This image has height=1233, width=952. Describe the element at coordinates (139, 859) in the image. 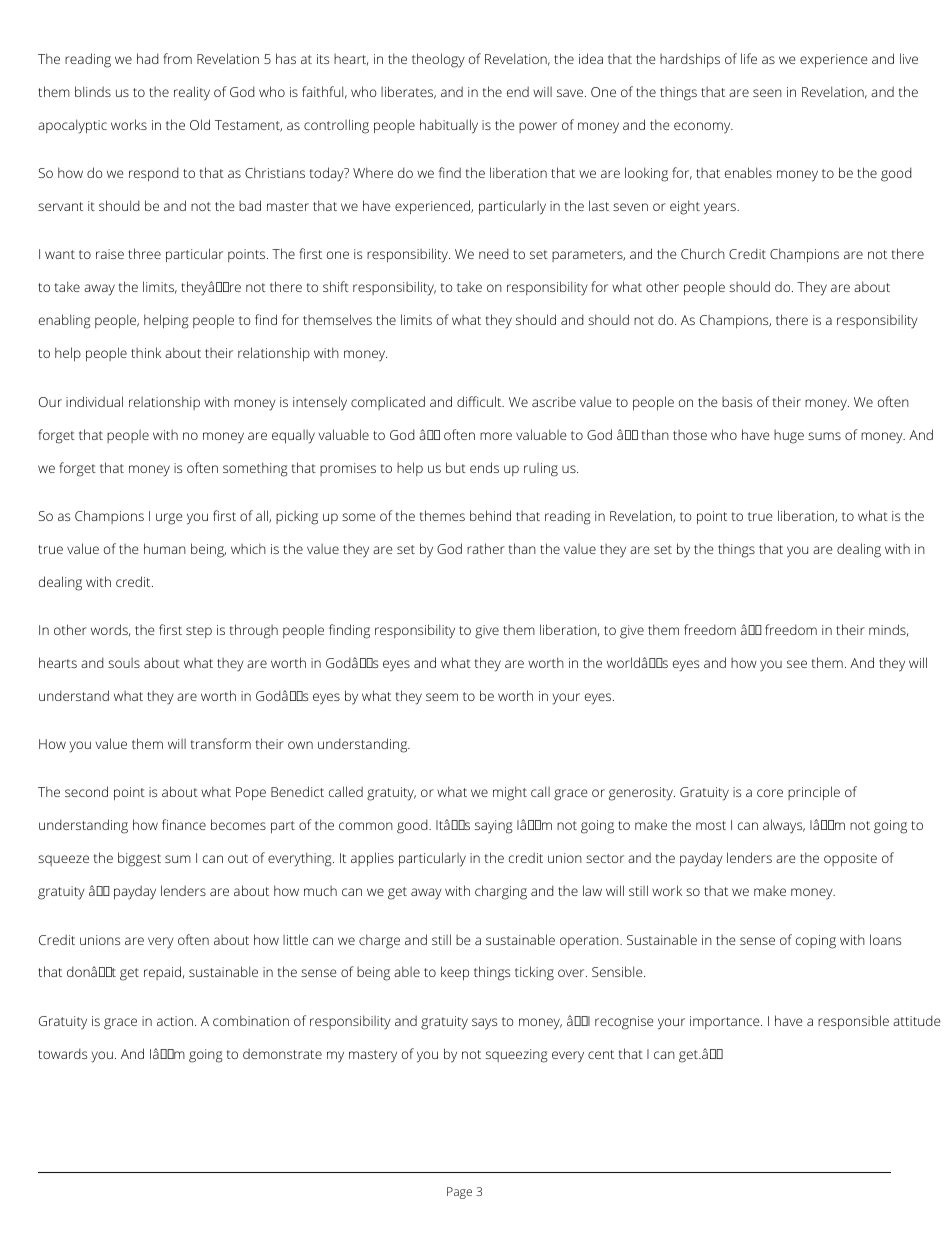

I see `biggest` at that location.
